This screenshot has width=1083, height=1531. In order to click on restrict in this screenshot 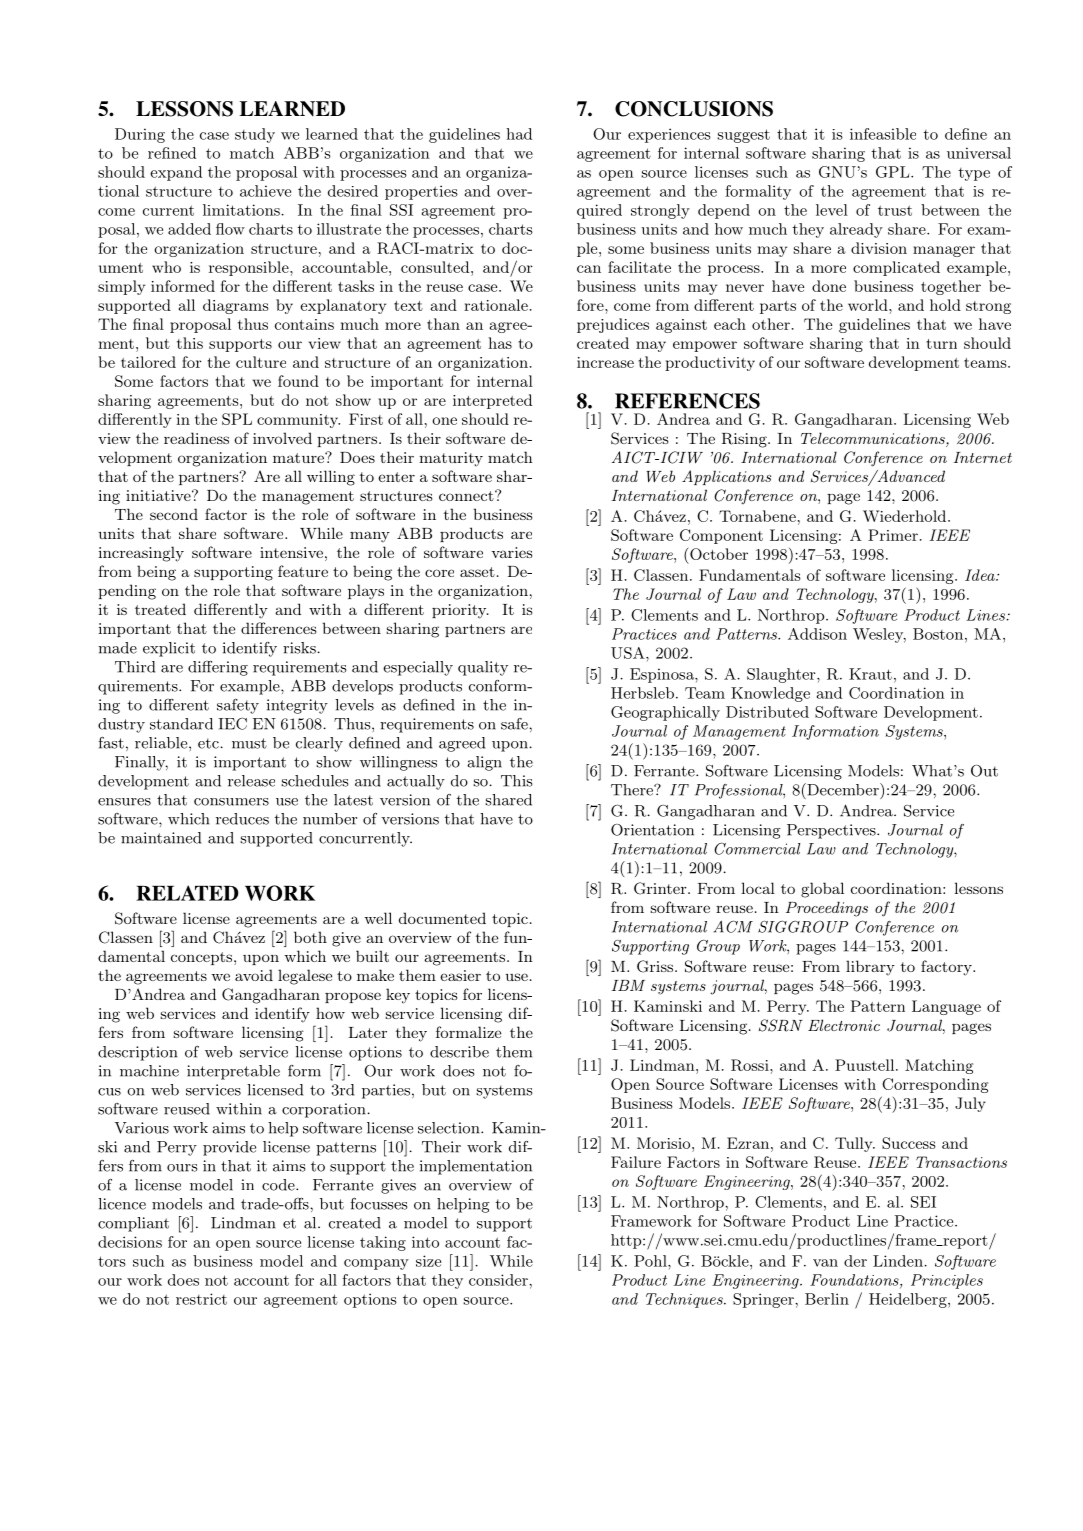, I will do `click(201, 1299)`.
